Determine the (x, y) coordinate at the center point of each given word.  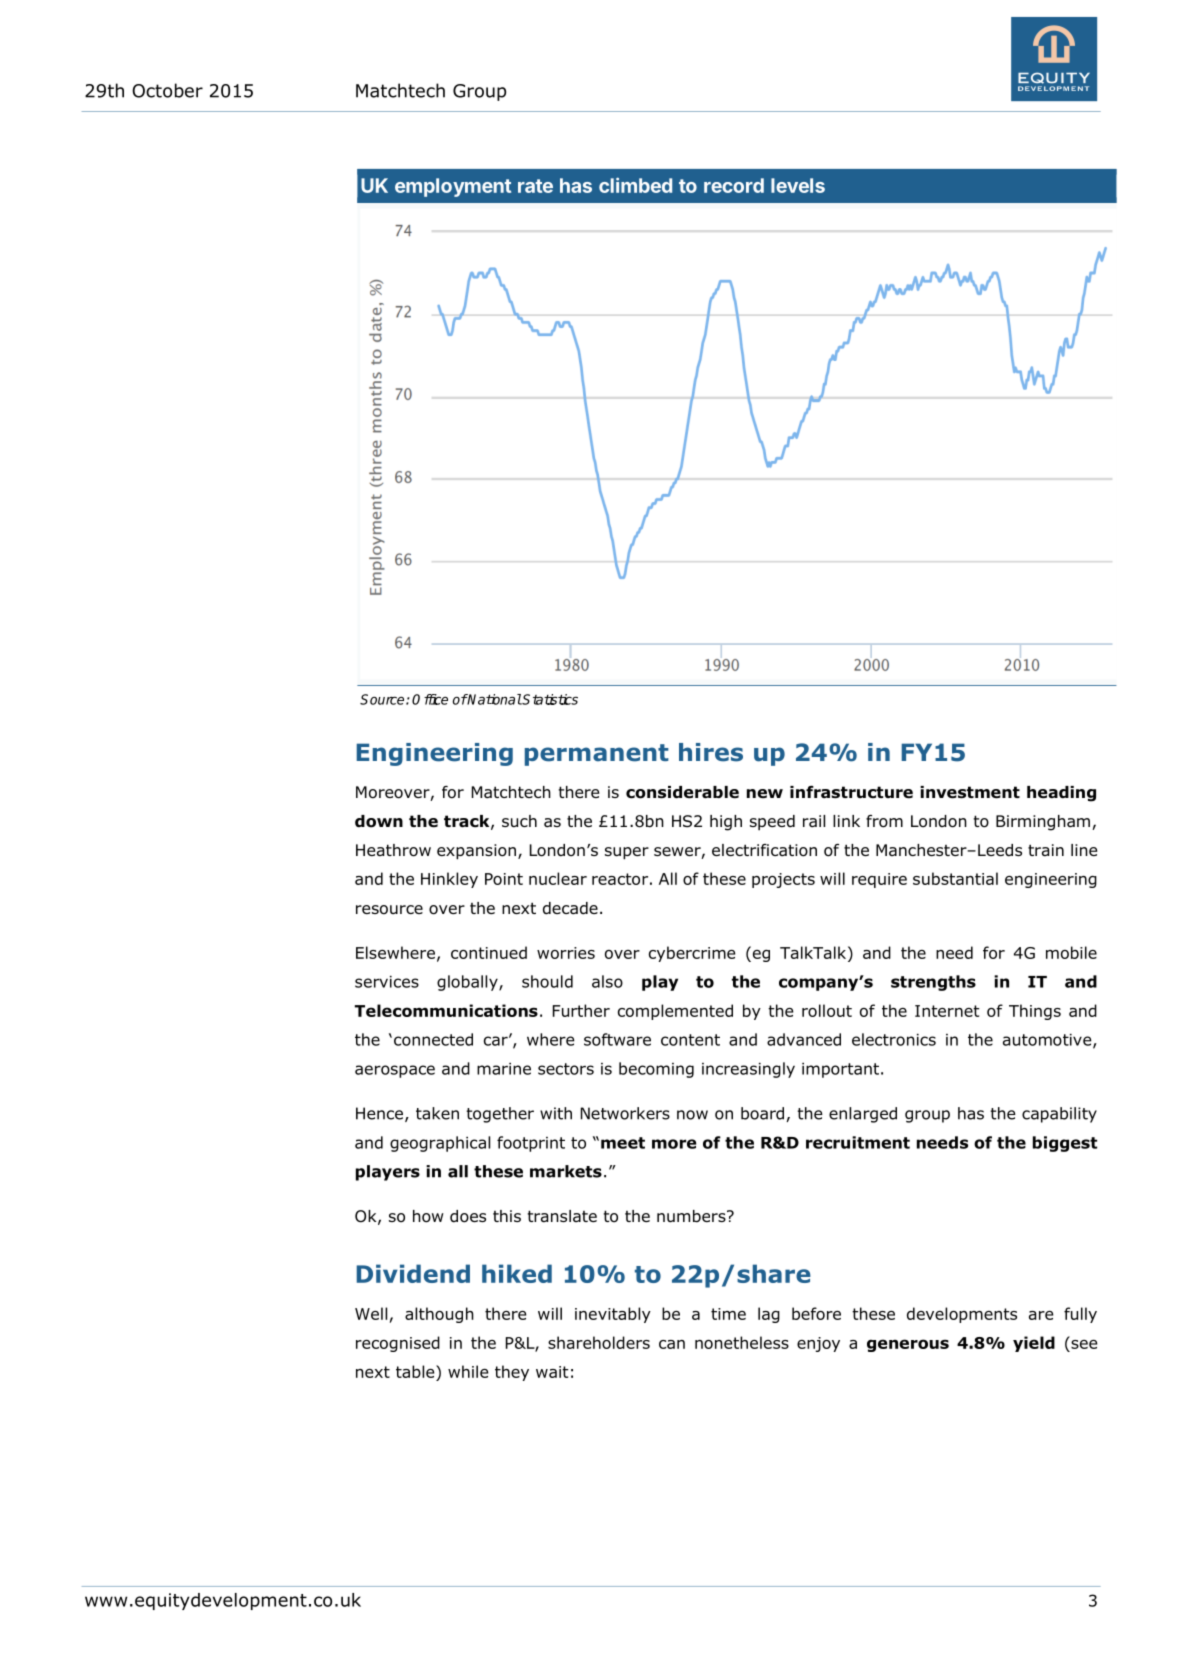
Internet (947, 1011)
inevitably (613, 1315)
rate (535, 186)
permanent (597, 755)
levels (798, 185)
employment (453, 187)
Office (430, 699)
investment (970, 792)
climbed (635, 185)
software (617, 1039)
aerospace (395, 1071)
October (167, 90)
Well (371, 1313)
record (734, 185)
